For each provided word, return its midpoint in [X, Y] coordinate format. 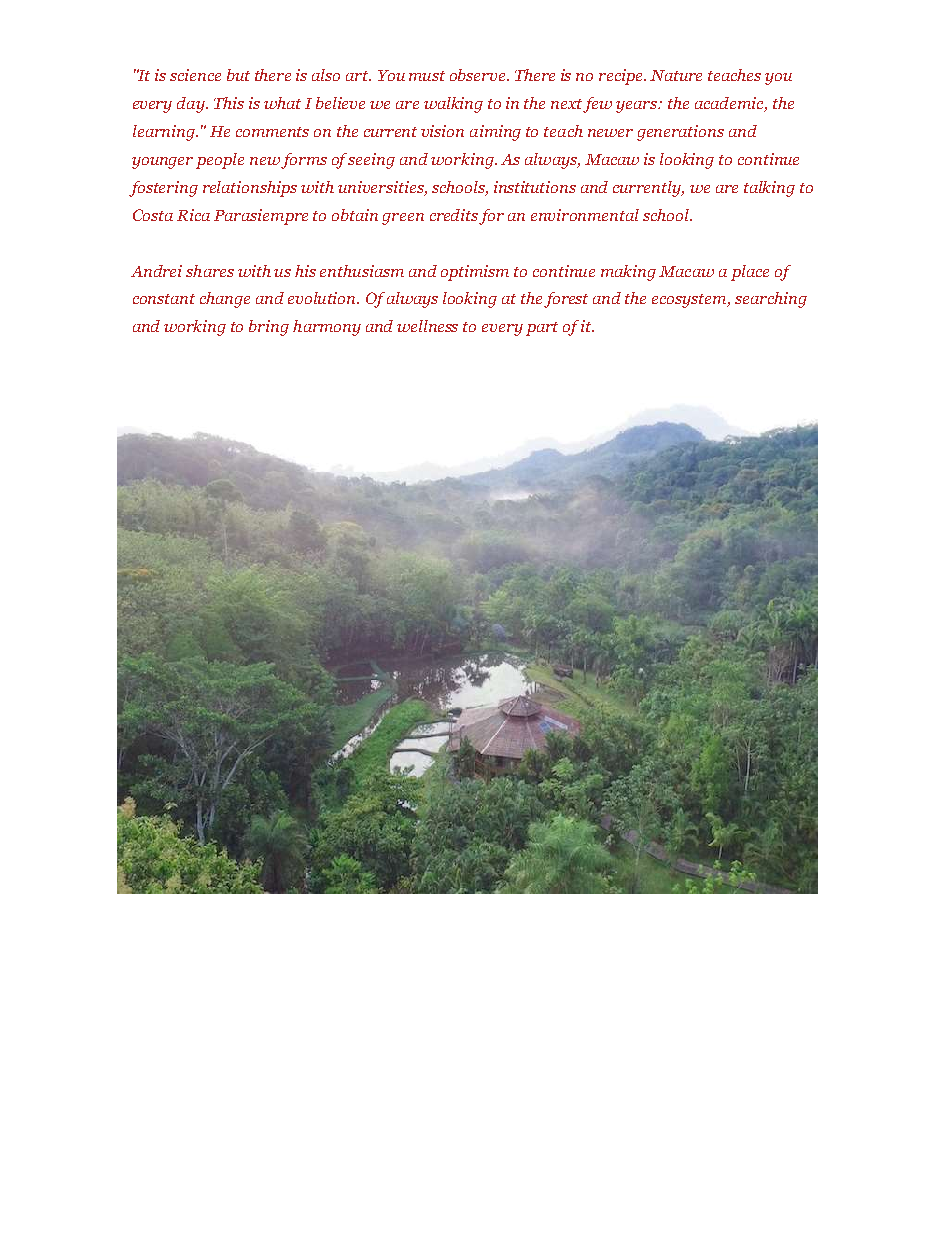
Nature [676, 75]
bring [269, 328]
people [220, 161]
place [750, 273]
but [238, 75]
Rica [193, 215]
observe [479, 75]
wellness [427, 326]
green [403, 219]
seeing [371, 161]
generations [680, 133]
